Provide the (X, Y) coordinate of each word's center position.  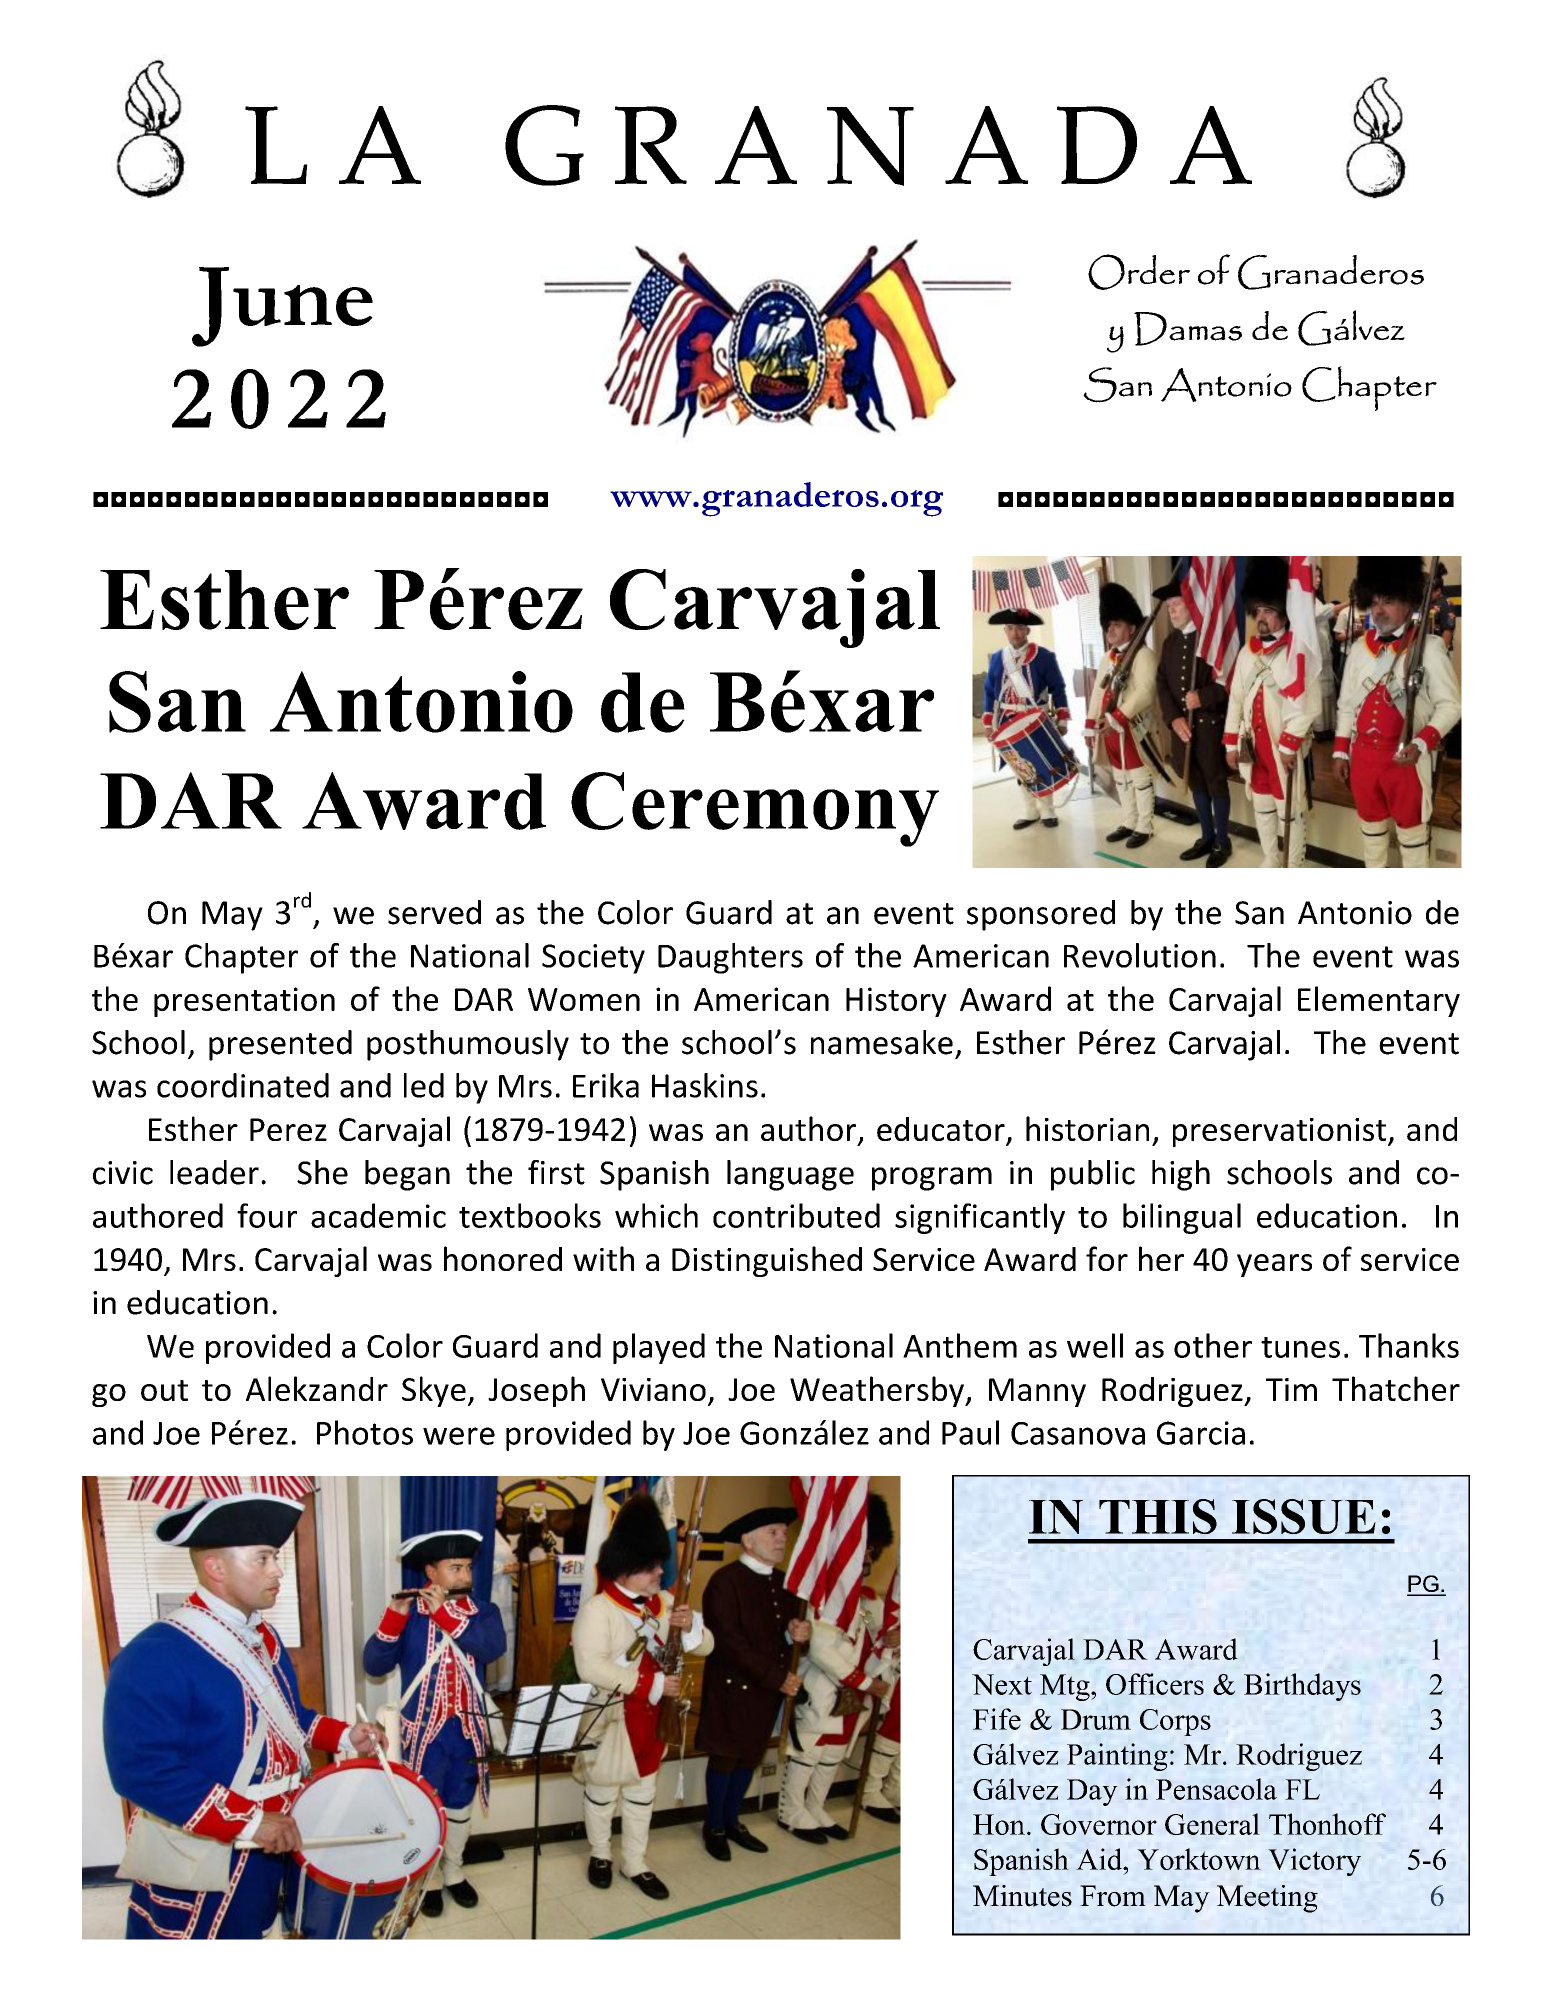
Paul (970, 1432)
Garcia (1201, 1433)
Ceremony (755, 809)
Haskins (705, 1085)
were (459, 1436)
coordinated (243, 1085)
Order (1139, 272)
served (434, 912)
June (282, 307)
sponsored (1041, 915)
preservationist (1281, 1132)
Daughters (730, 958)
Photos (365, 1432)
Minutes (1022, 1896)
